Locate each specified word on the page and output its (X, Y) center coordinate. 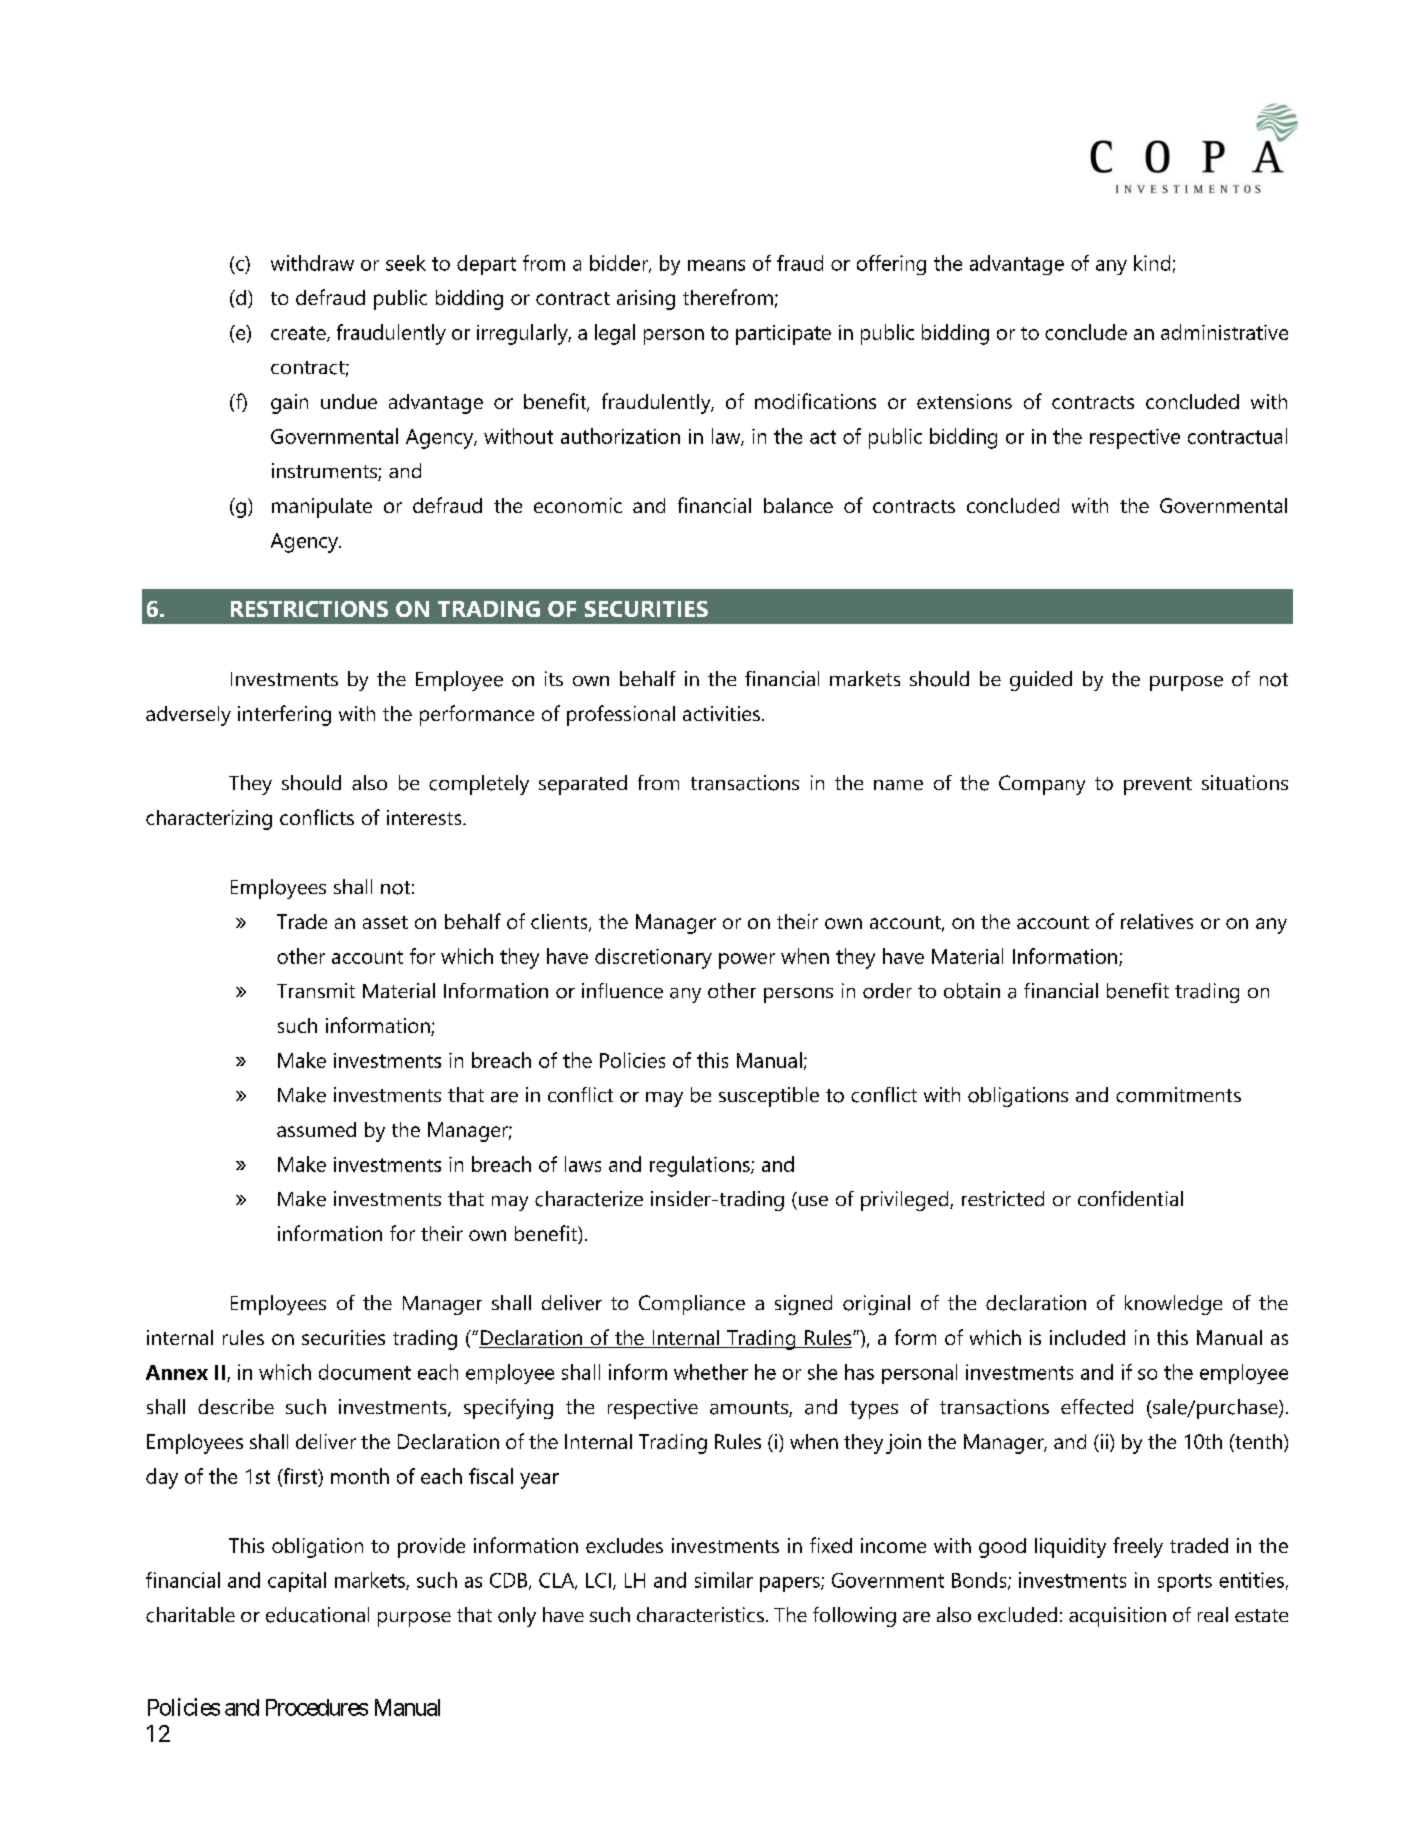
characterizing (209, 820)
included (1087, 1337)
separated (583, 785)
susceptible (769, 1097)
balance (798, 505)
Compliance (692, 1305)
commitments (1178, 1095)
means (716, 265)
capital (297, 1582)
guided (1041, 681)
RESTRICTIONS (309, 609)
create (299, 334)
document (365, 1372)
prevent (1158, 786)
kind (1152, 263)
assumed (316, 1129)
